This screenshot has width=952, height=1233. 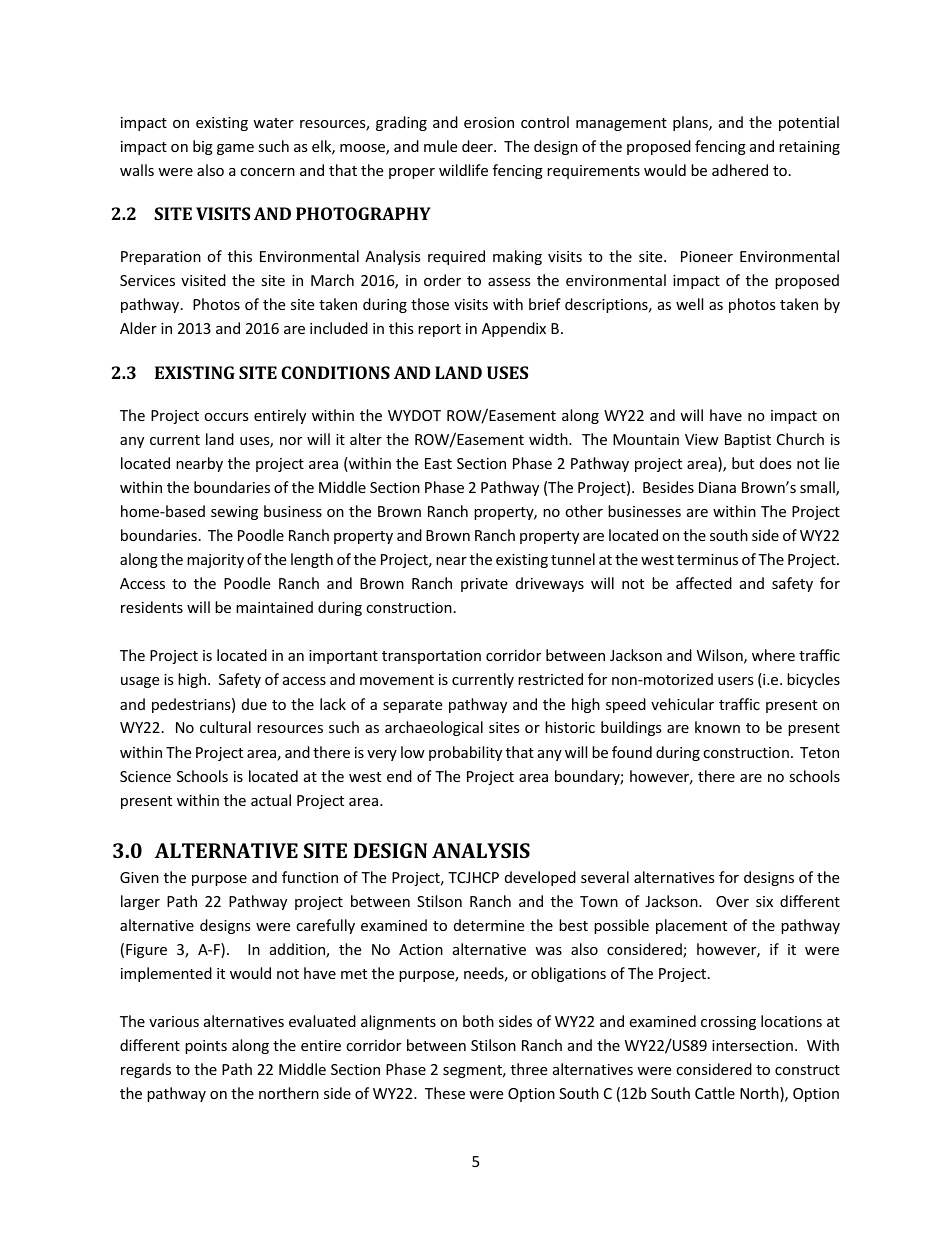 I want to click on three, so click(x=529, y=1069).
